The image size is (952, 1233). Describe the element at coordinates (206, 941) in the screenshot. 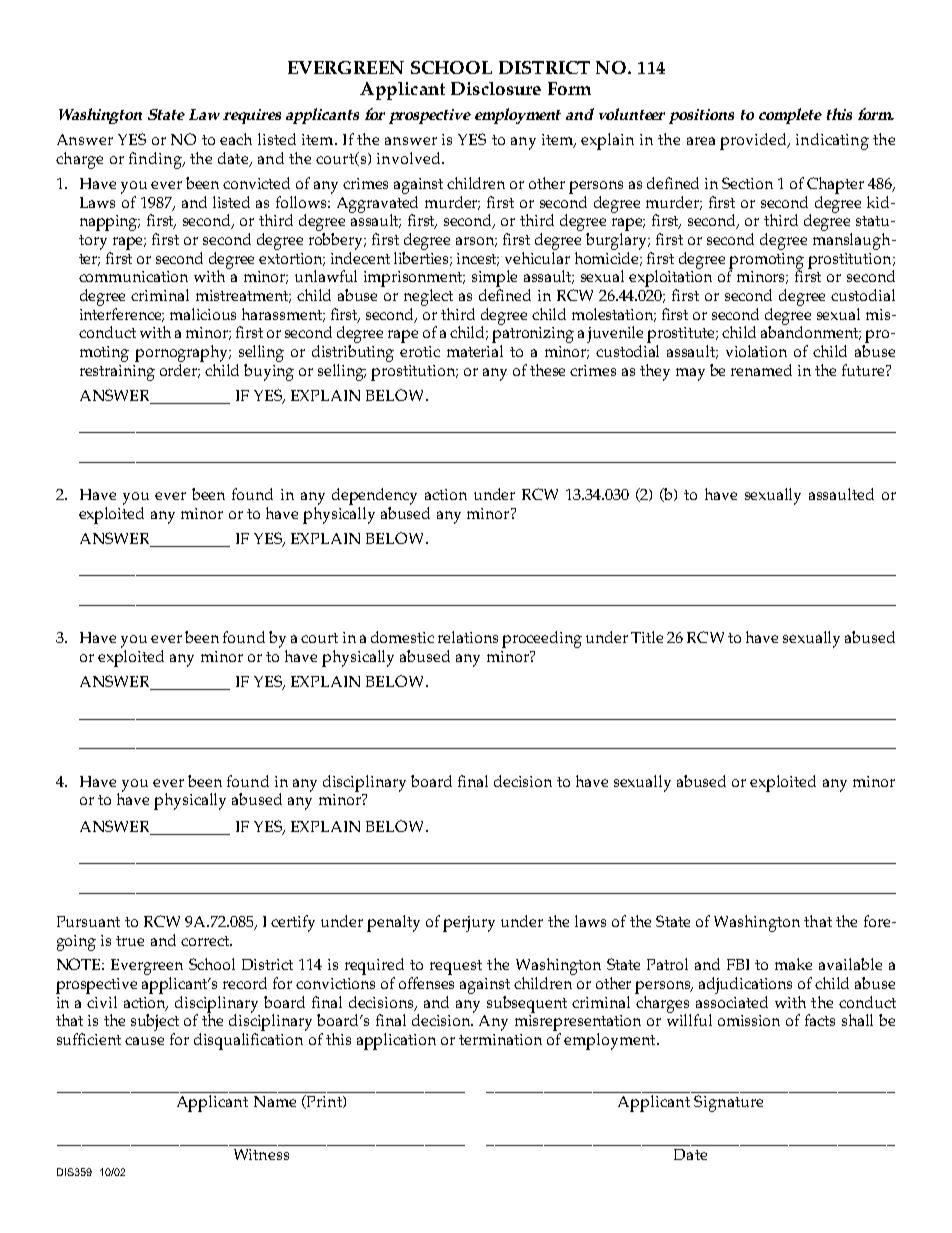

I see `correct` at that location.
